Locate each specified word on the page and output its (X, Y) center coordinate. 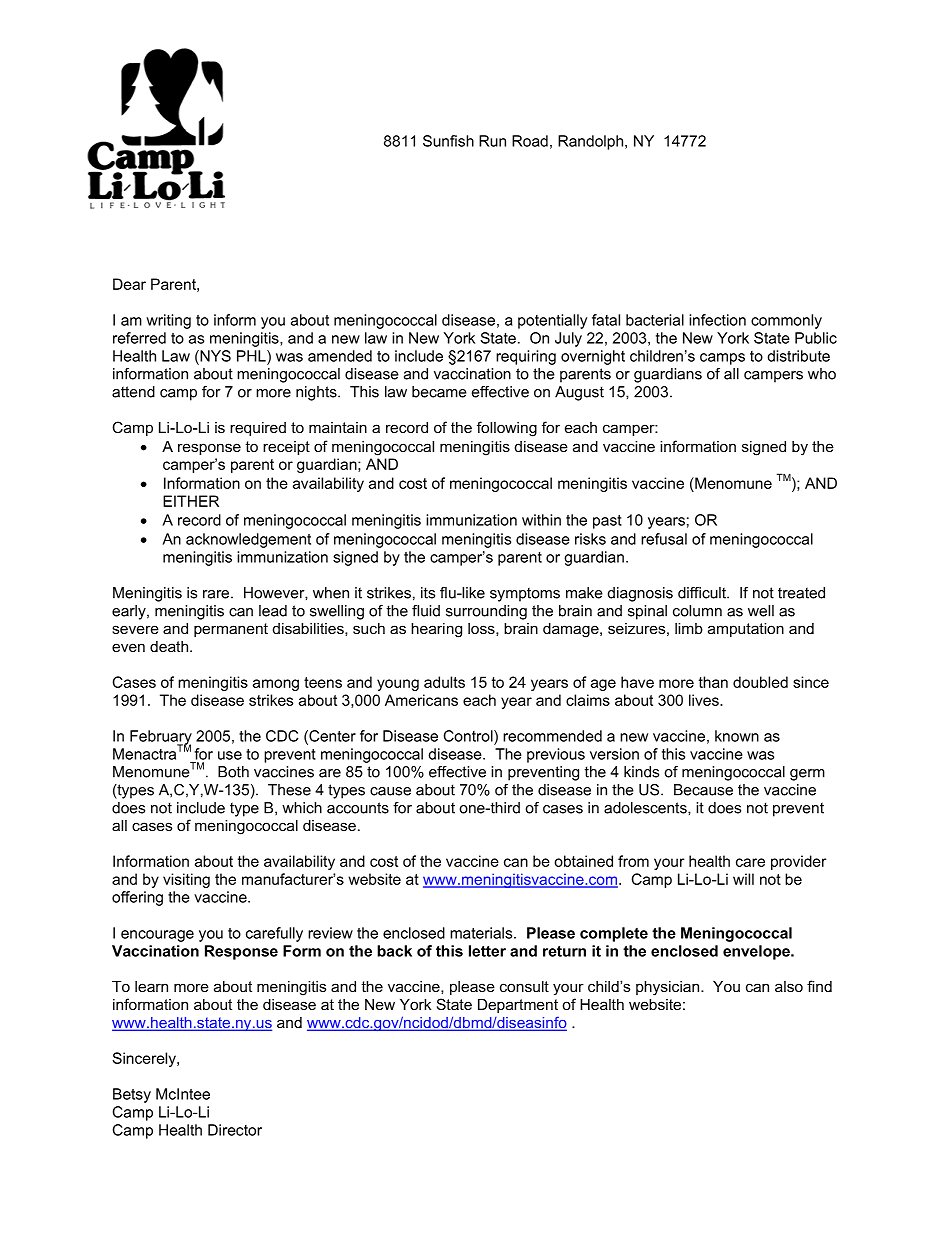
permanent (231, 630)
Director (235, 1130)
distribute (798, 356)
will (743, 879)
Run (492, 141)
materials (482, 933)
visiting (186, 880)
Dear (129, 284)
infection (717, 320)
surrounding (486, 612)
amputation (746, 630)
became (439, 392)
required (258, 429)
